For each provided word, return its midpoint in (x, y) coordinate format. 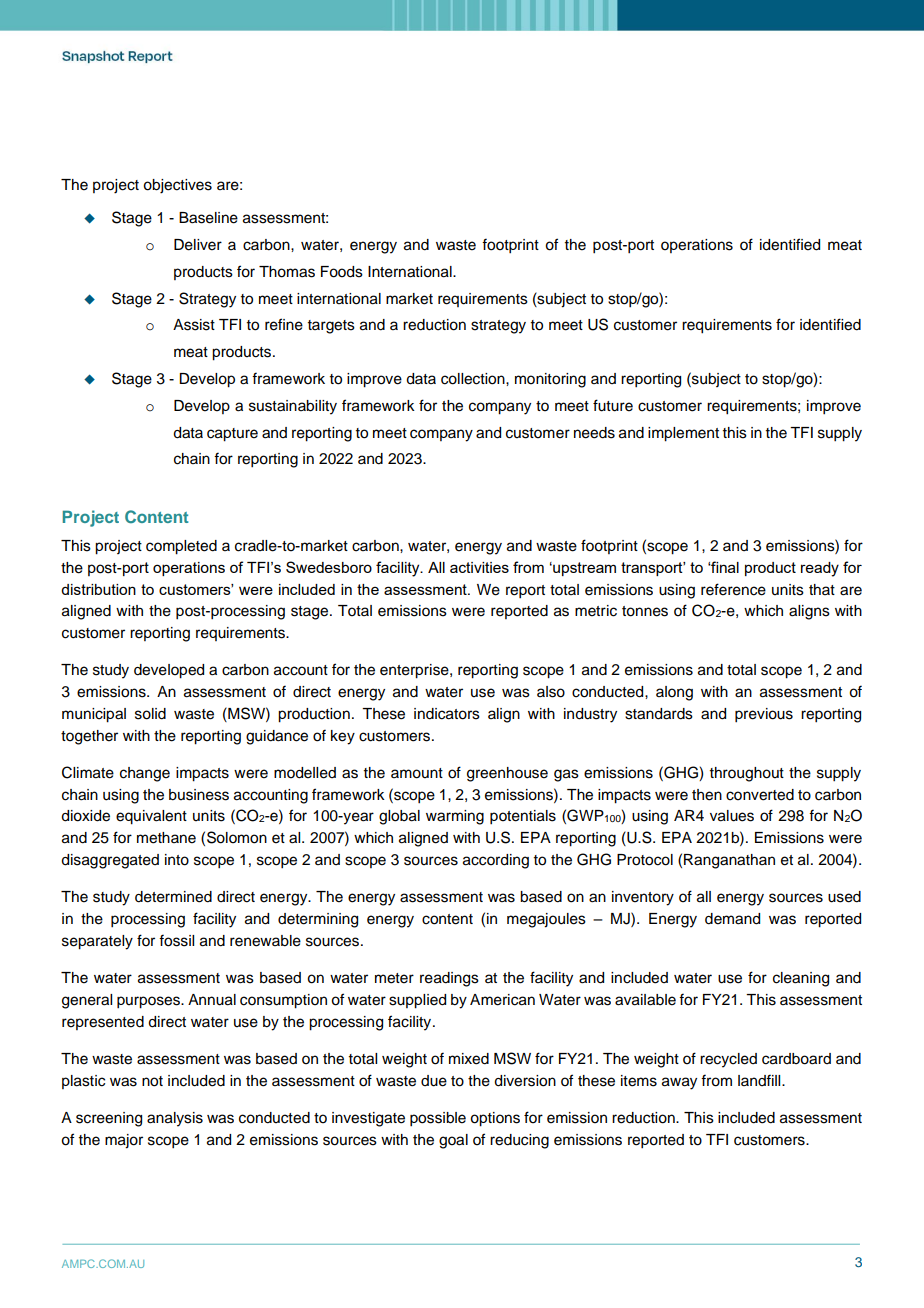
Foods (342, 272)
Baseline (208, 218)
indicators (447, 714)
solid (150, 714)
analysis (175, 1119)
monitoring (550, 380)
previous (764, 715)
